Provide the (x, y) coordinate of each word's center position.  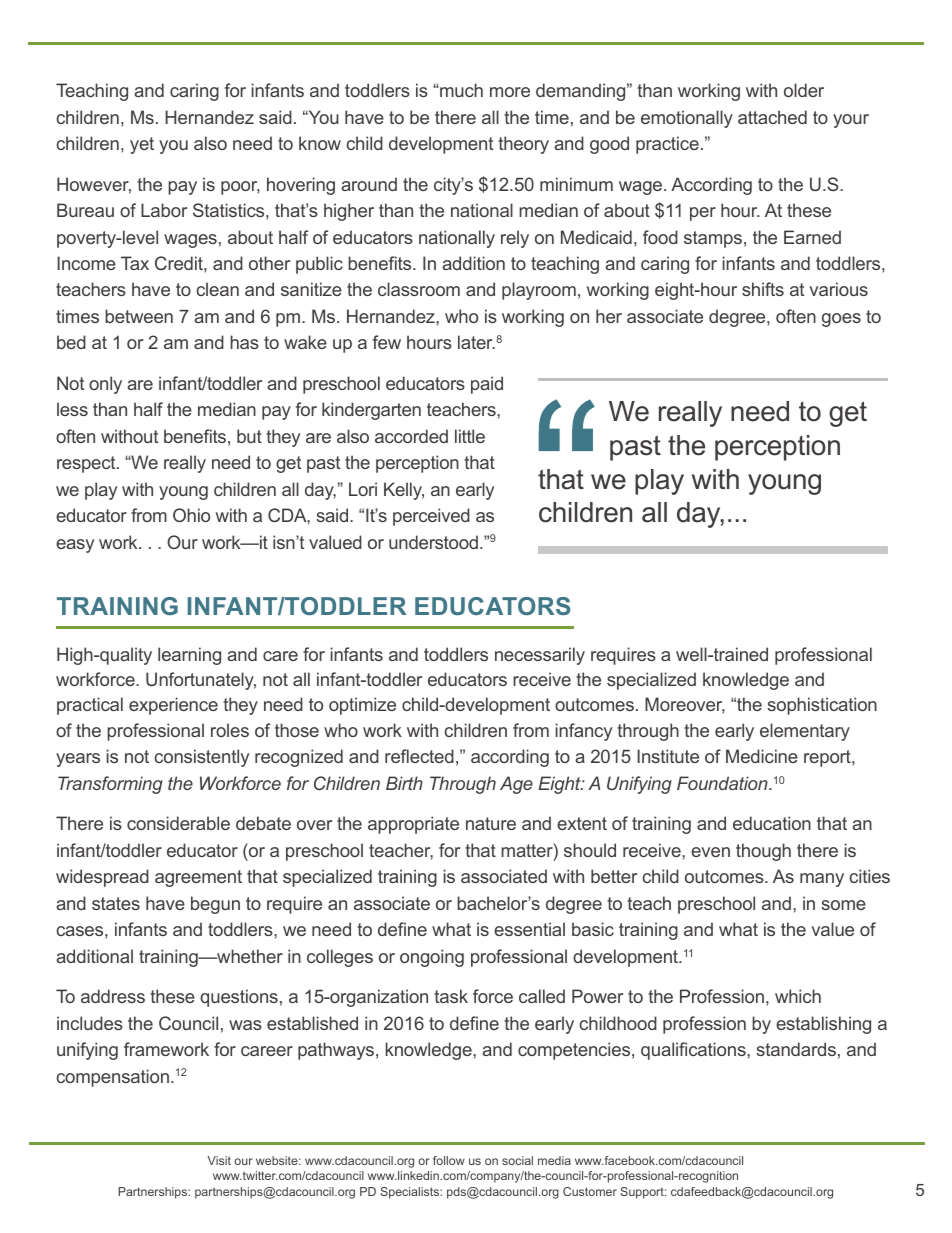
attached (772, 117)
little (470, 436)
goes (841, 320)
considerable (178, 823)
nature (491, 823)
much (460, 90)
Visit (219, 1160)
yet (142, 145)
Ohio (191, 515)
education (772, 823)
